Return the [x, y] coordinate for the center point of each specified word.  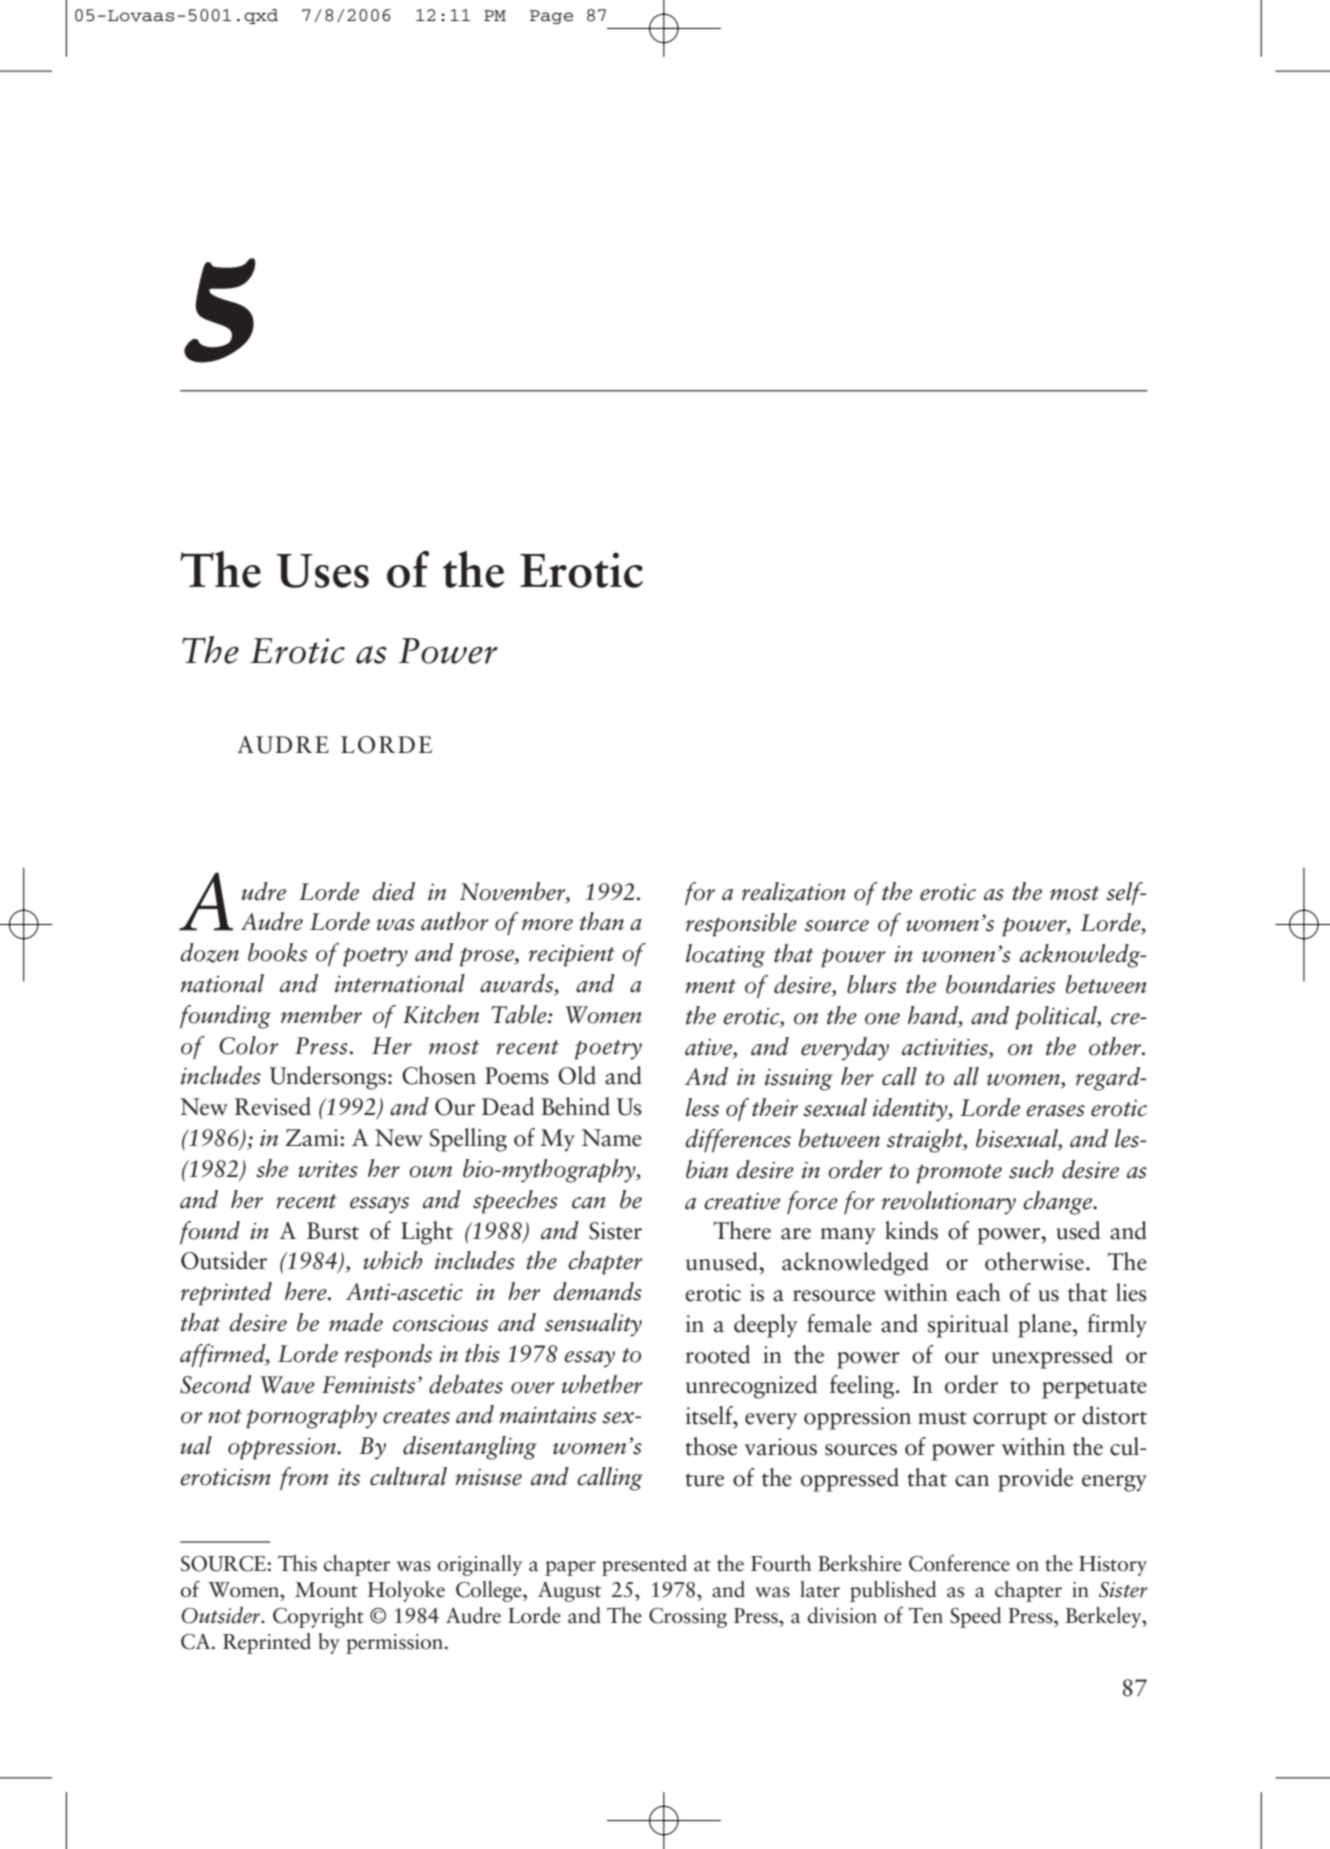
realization [793, 892]
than [602, 921]
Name [612, 1138]
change [1059, 1203]
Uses [322, 571]
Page [551, 17]
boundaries [1000, 984]
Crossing [688, 1618]
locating [725, 956]
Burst [333, 1231]
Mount [326, 1590]
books [277, 952]
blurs [871, 984]
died [393, 891]
